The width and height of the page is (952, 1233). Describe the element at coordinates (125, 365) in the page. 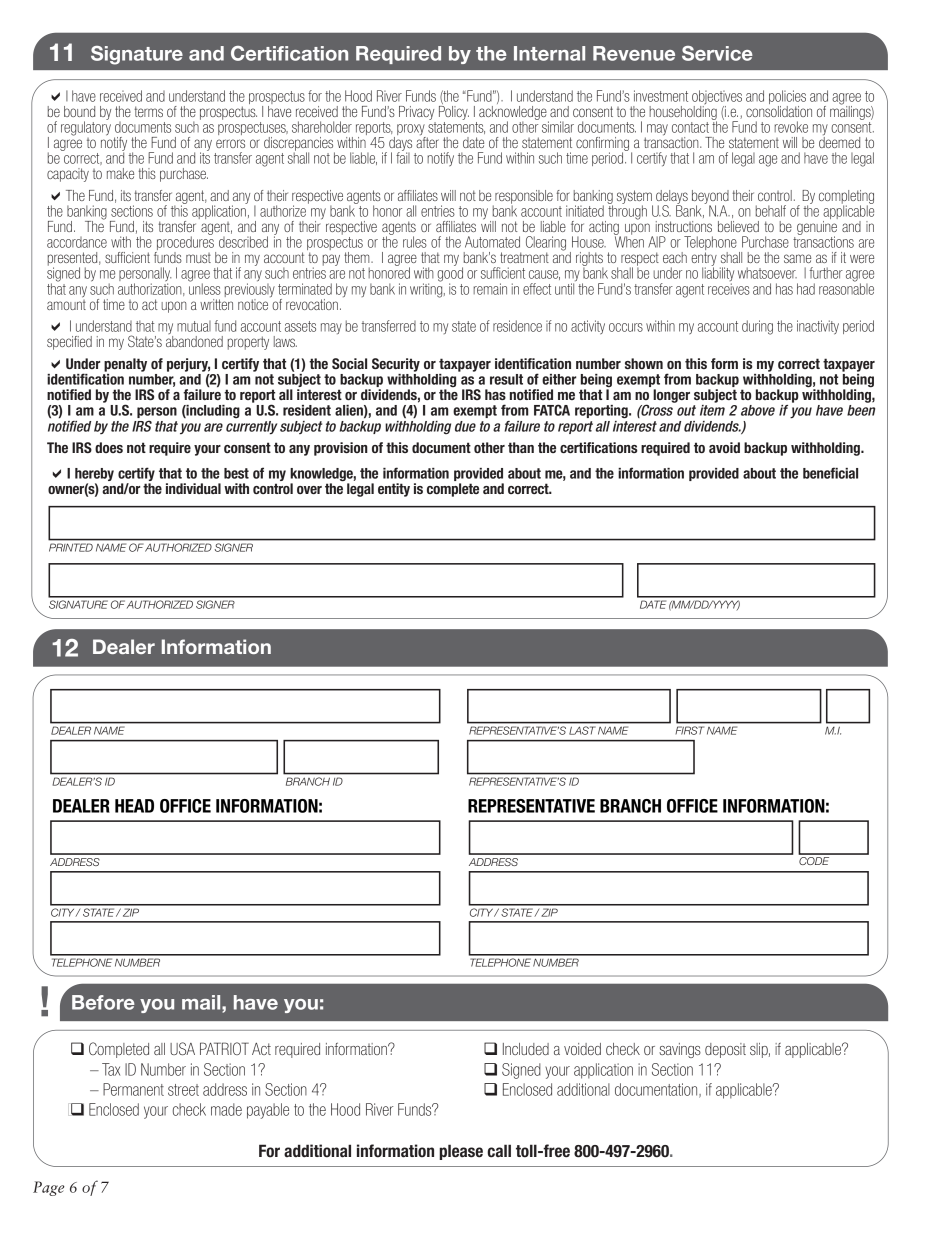

I see `penalty` at that location.
